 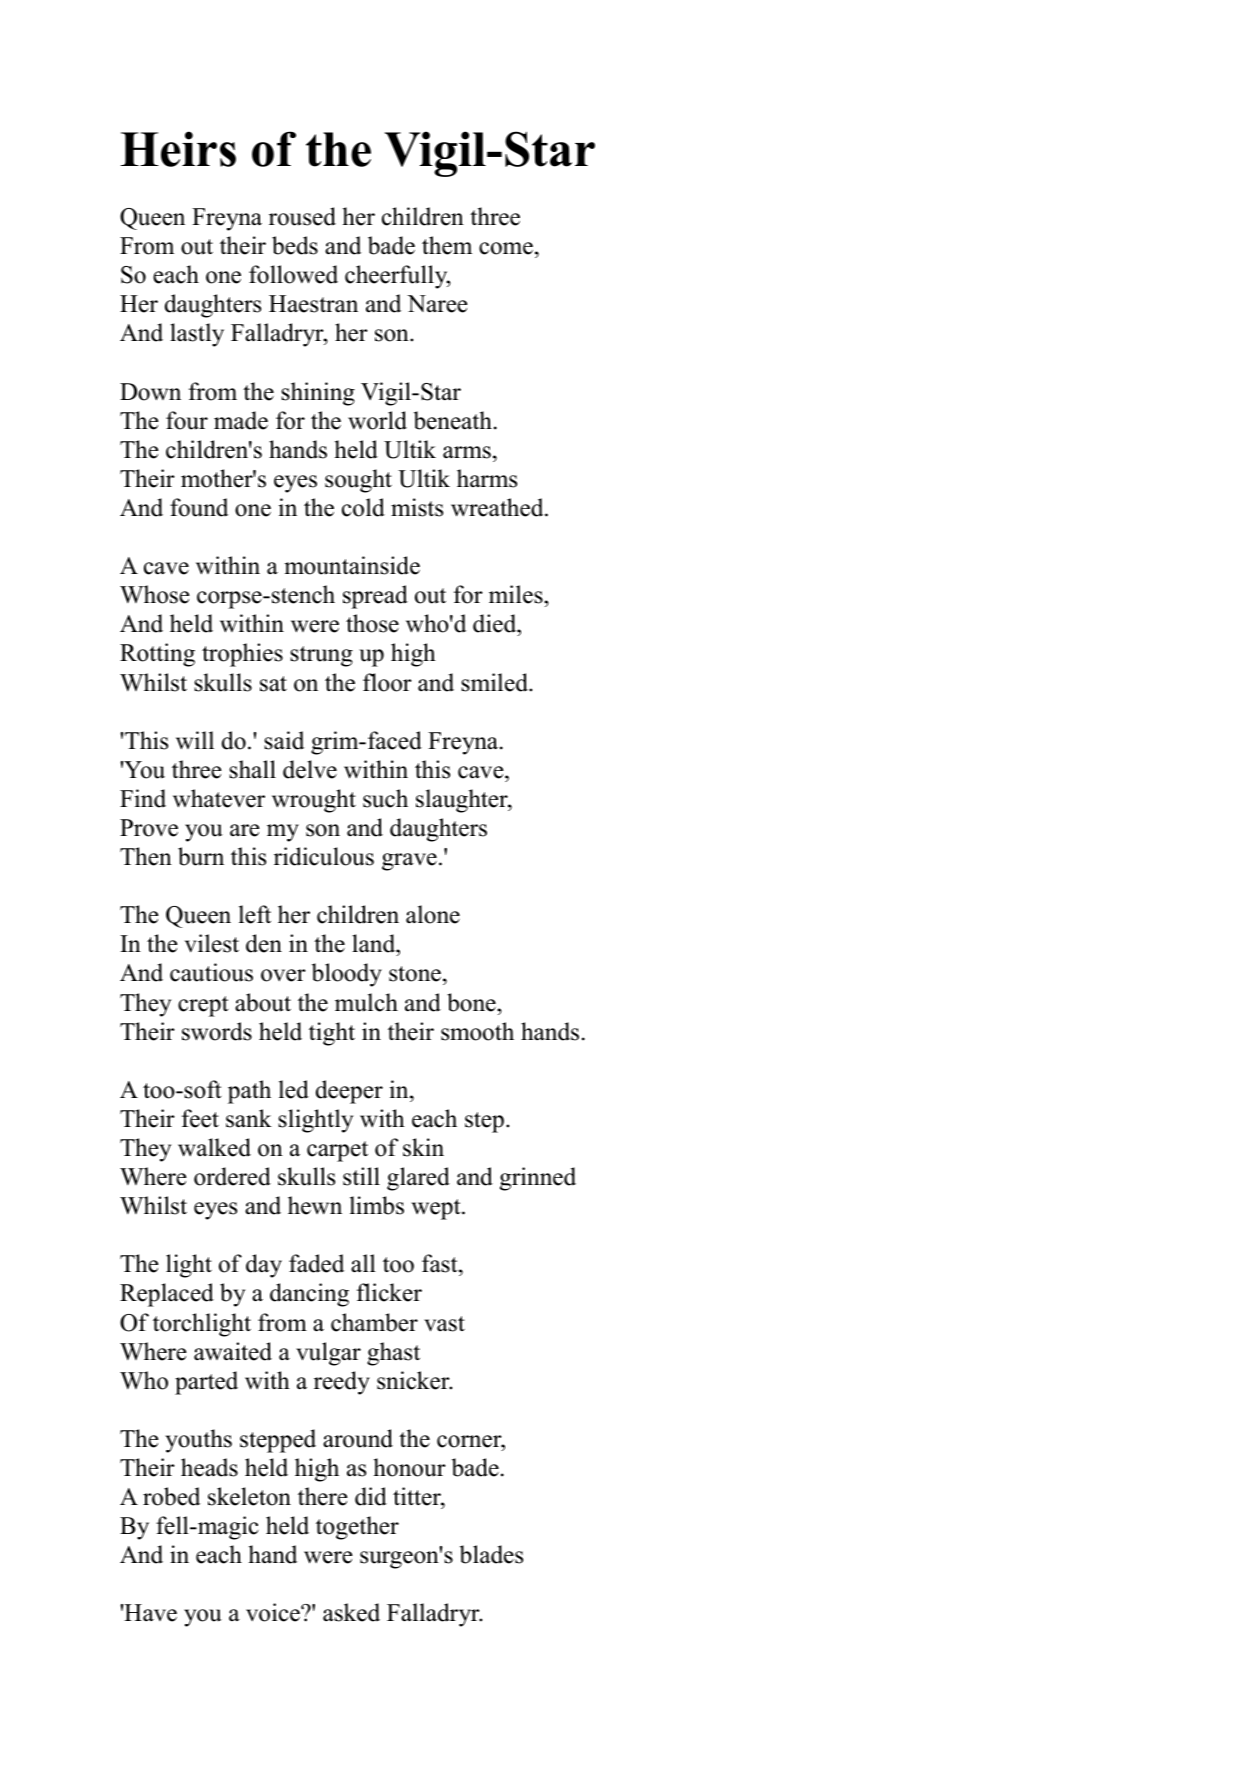 What do you see at coordinates (203, 1006) in the image?
I see `crept` at bounding box center [203, 1006].
